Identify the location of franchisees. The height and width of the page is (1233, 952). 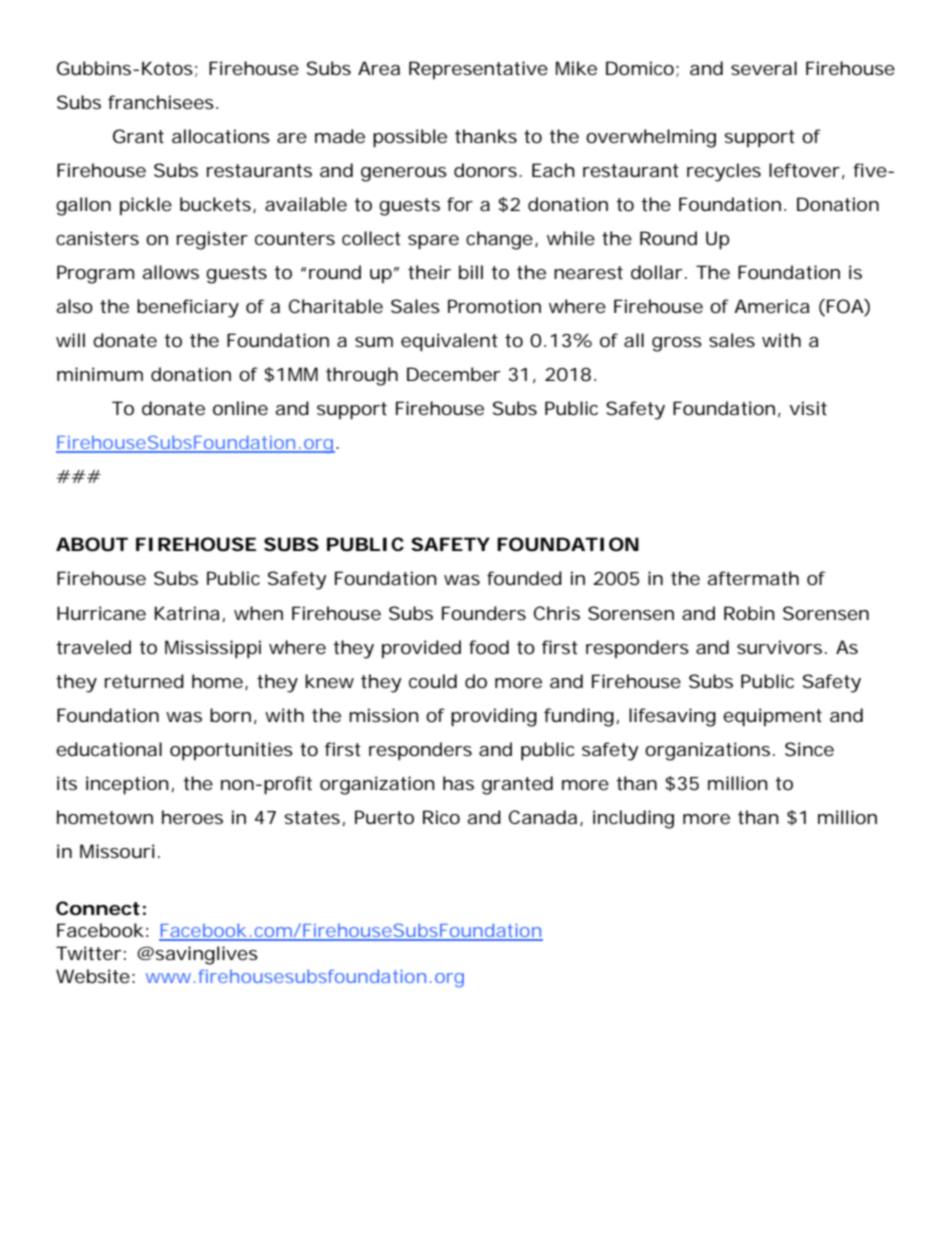
(161, 102).
